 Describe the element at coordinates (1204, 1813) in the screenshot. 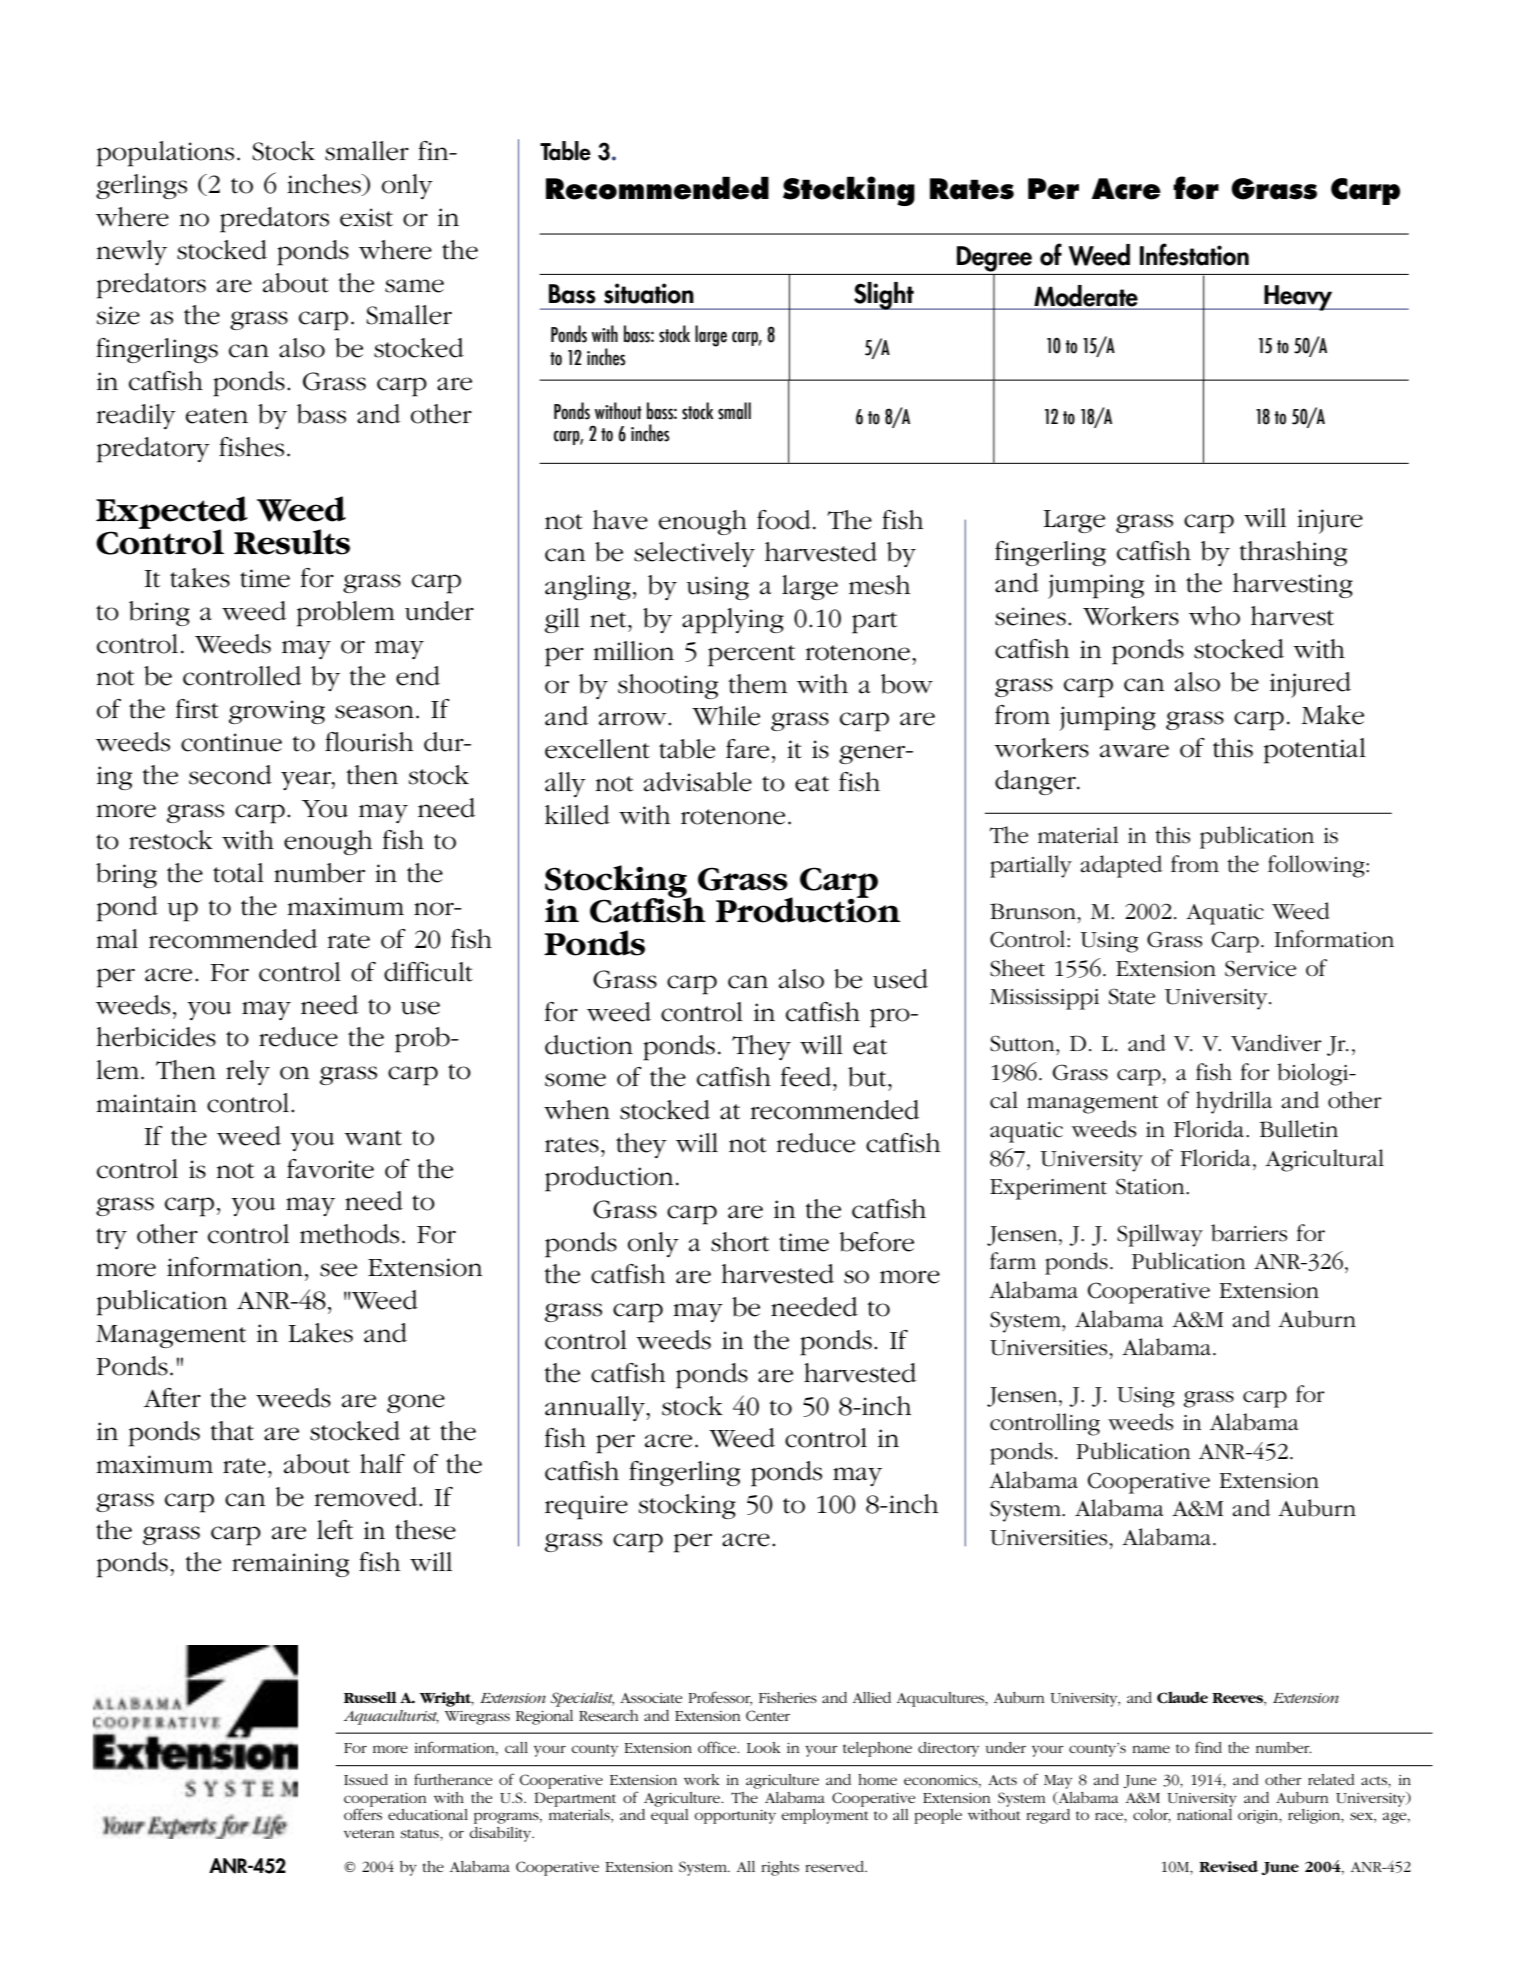

I see `national` at that location.
